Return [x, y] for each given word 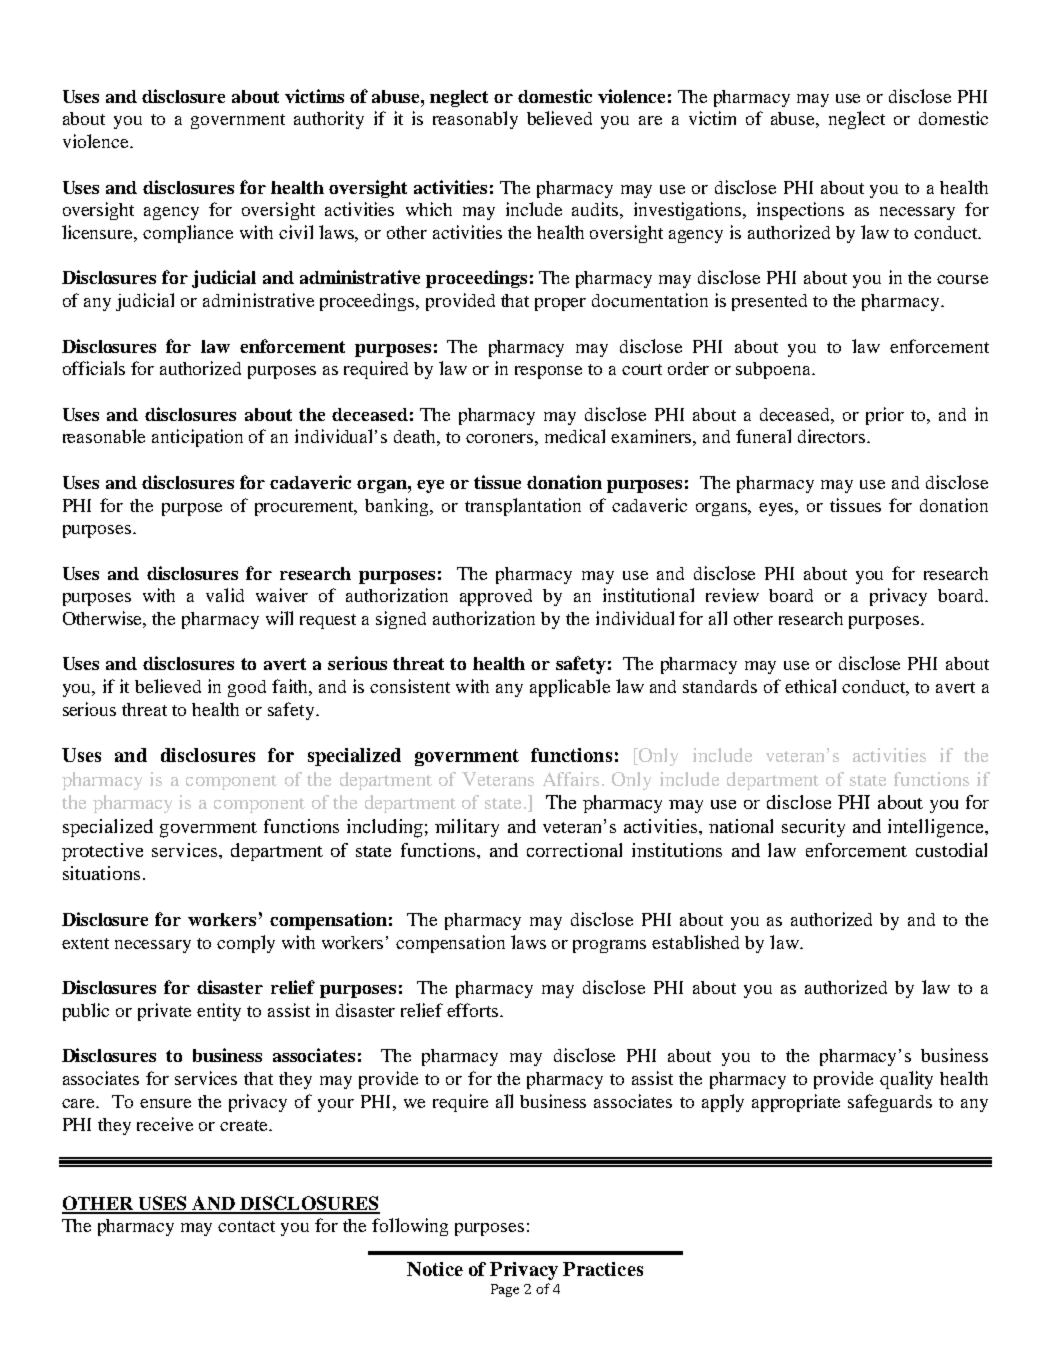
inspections [800, 211]
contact [246, 1226]
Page [505, 1290]
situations [101, 873]
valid [225, 595]
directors [833, 436]
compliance [188, 234]
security [813, 828]
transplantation [523, 507]
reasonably [475, 120]
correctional [574, 850]
